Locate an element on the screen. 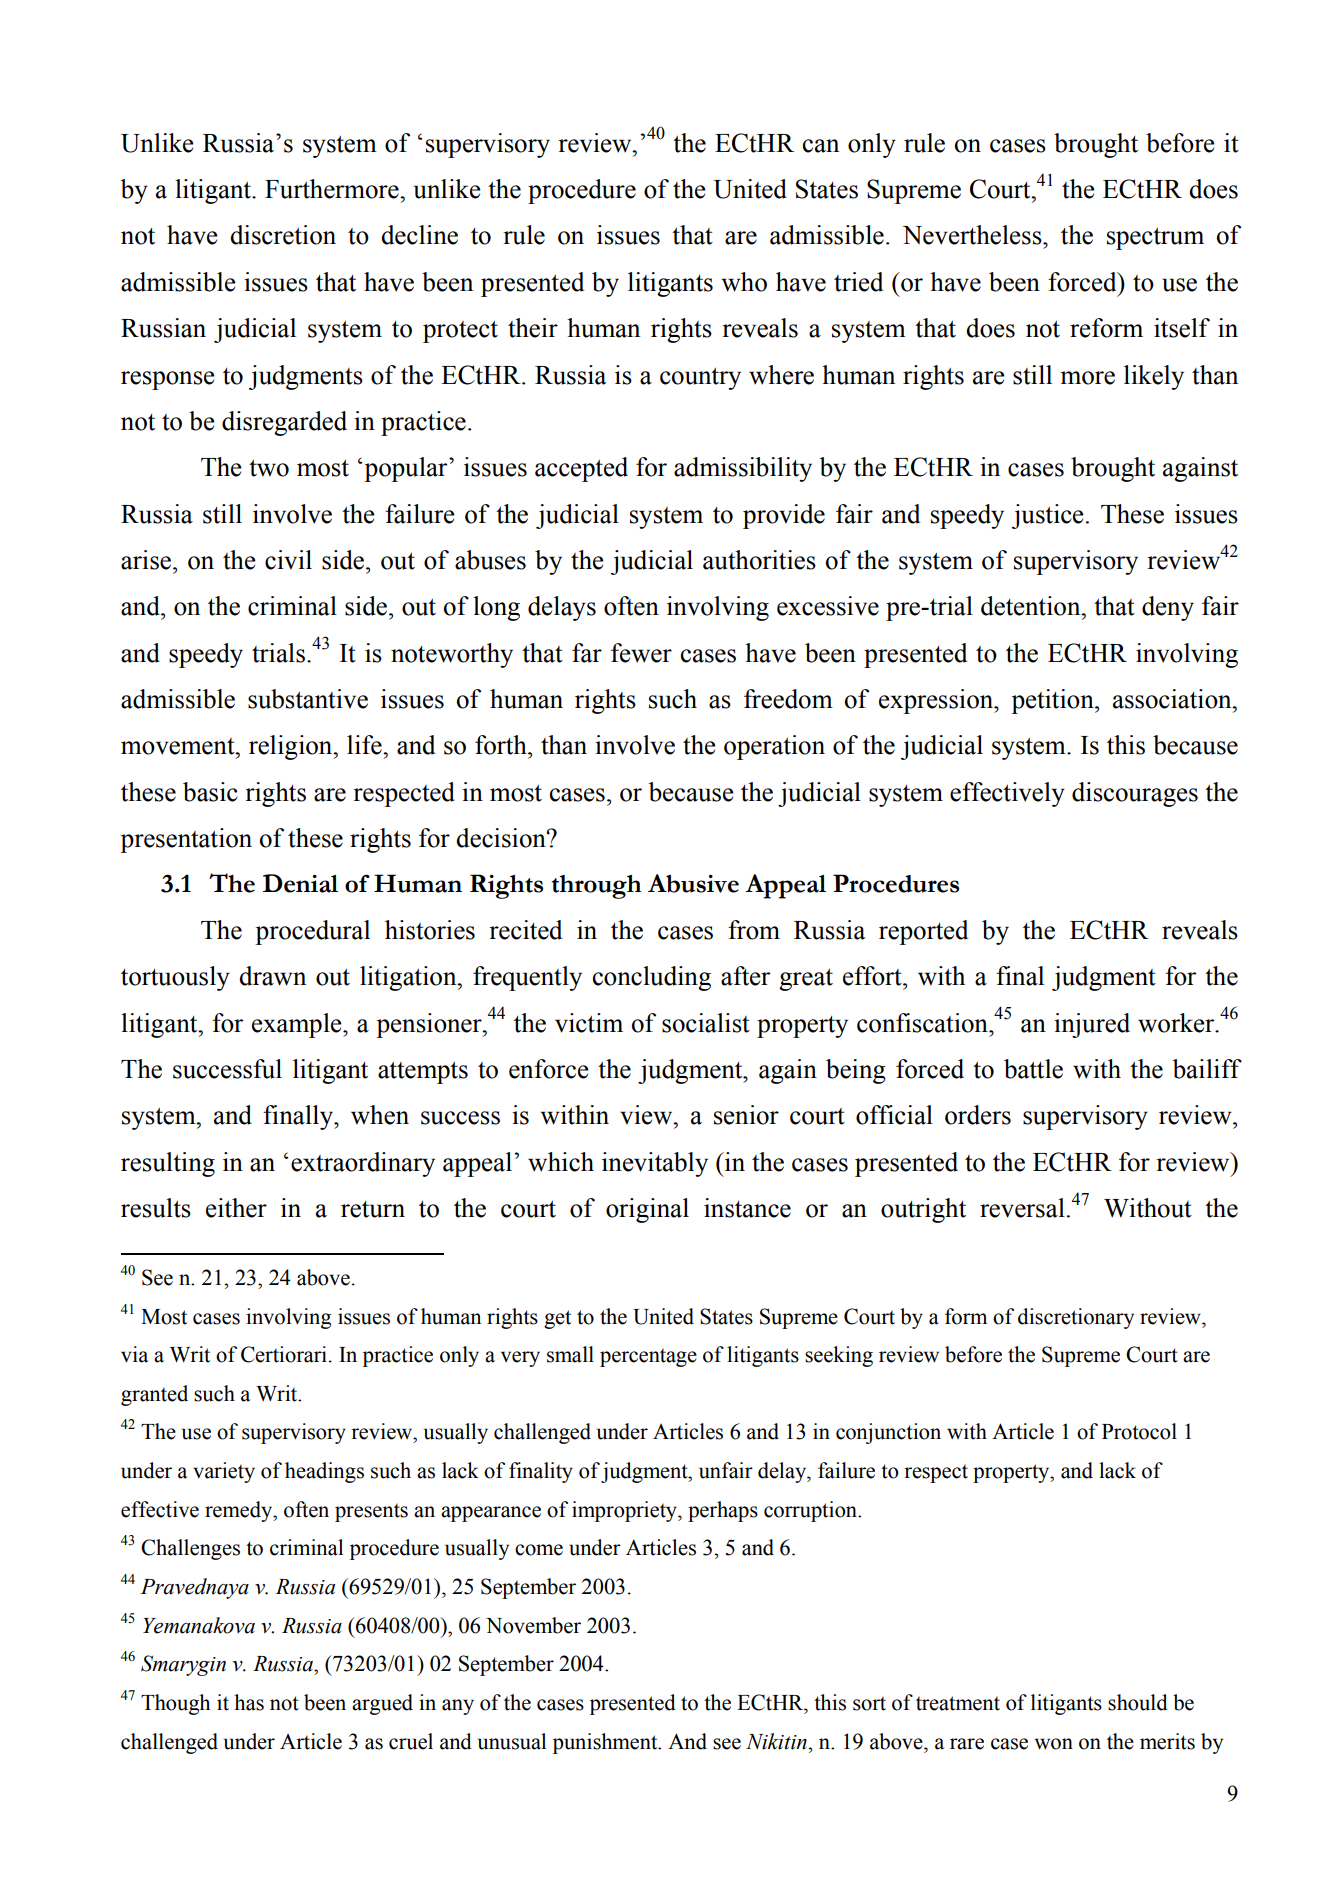 The image size is (1333, 1886). injured is located at coordinates (1092, 1025).
